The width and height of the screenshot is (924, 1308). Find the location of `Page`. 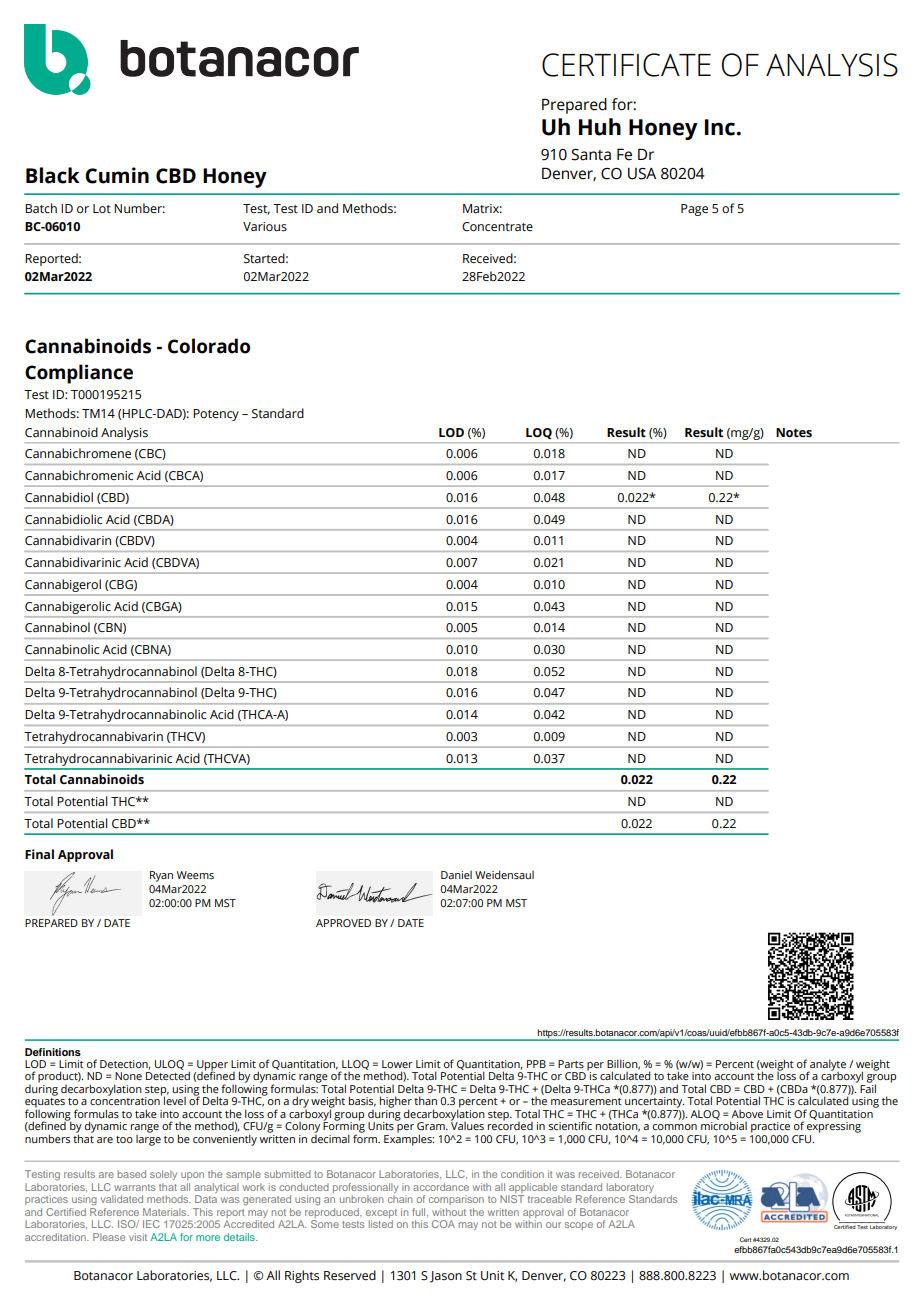

Page is located at coordinates (694, 210).
